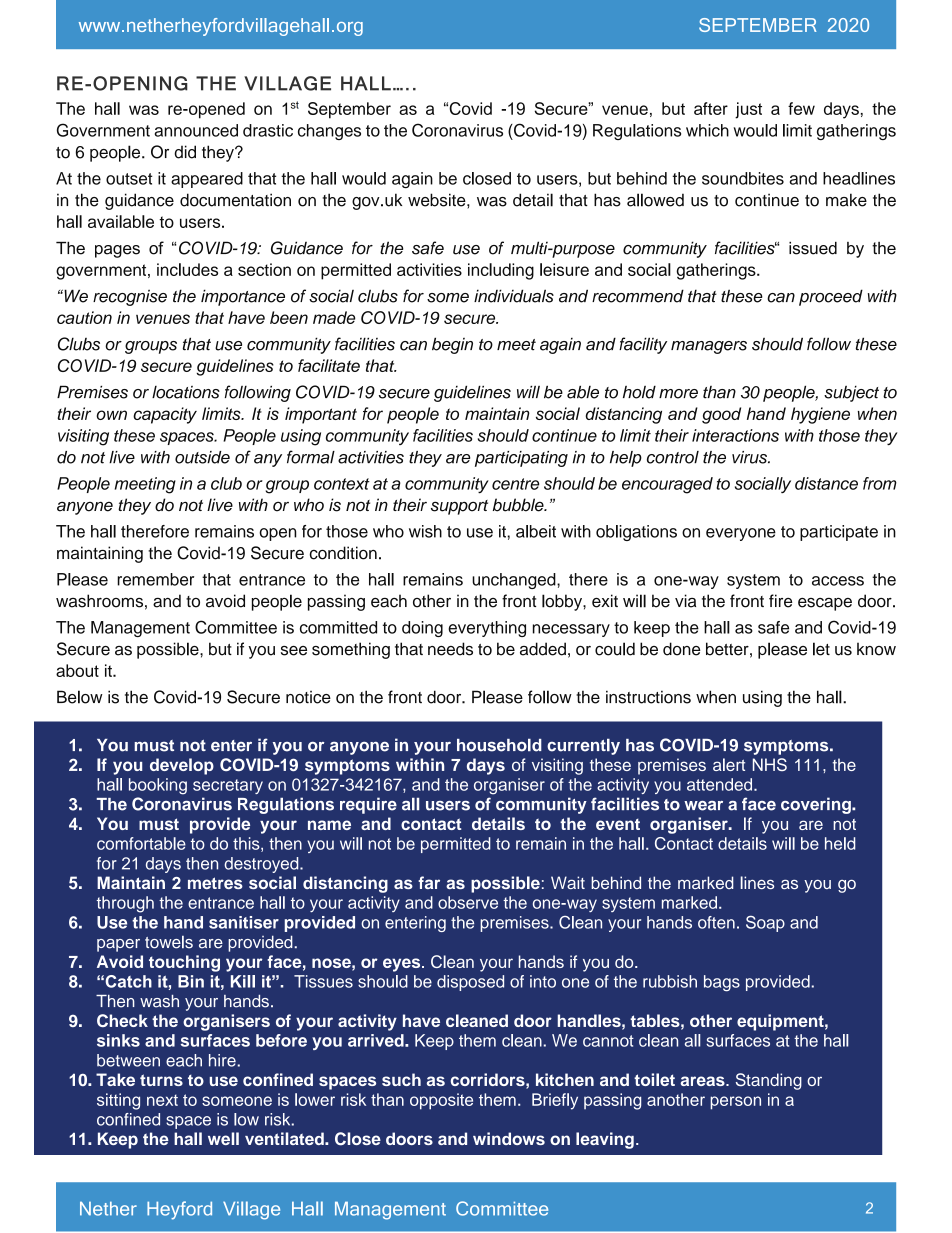 The image size is (952, 1233). I want to click on changes, so click(329, 132).
